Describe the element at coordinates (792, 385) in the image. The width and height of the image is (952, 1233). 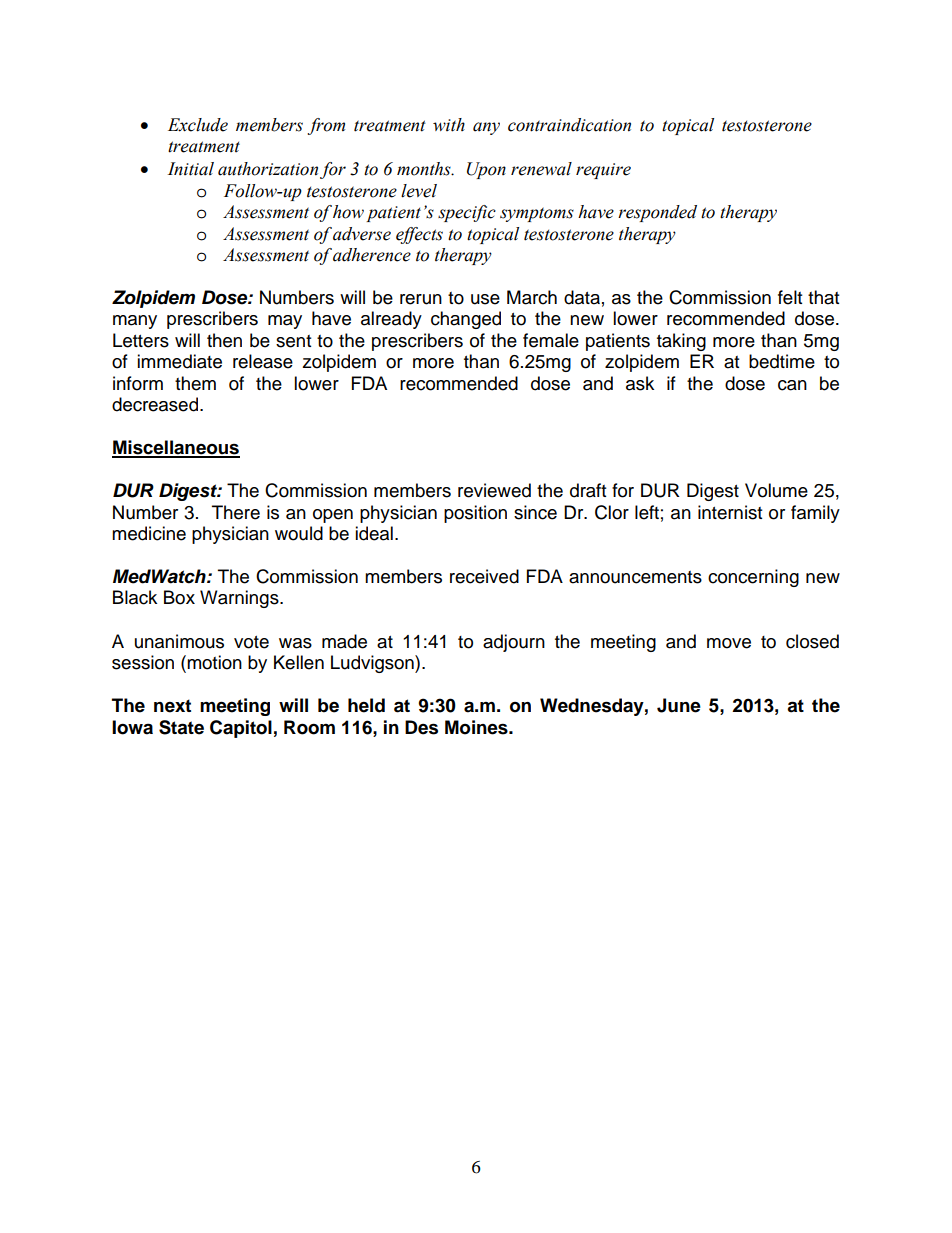
I see `can` at that location.
